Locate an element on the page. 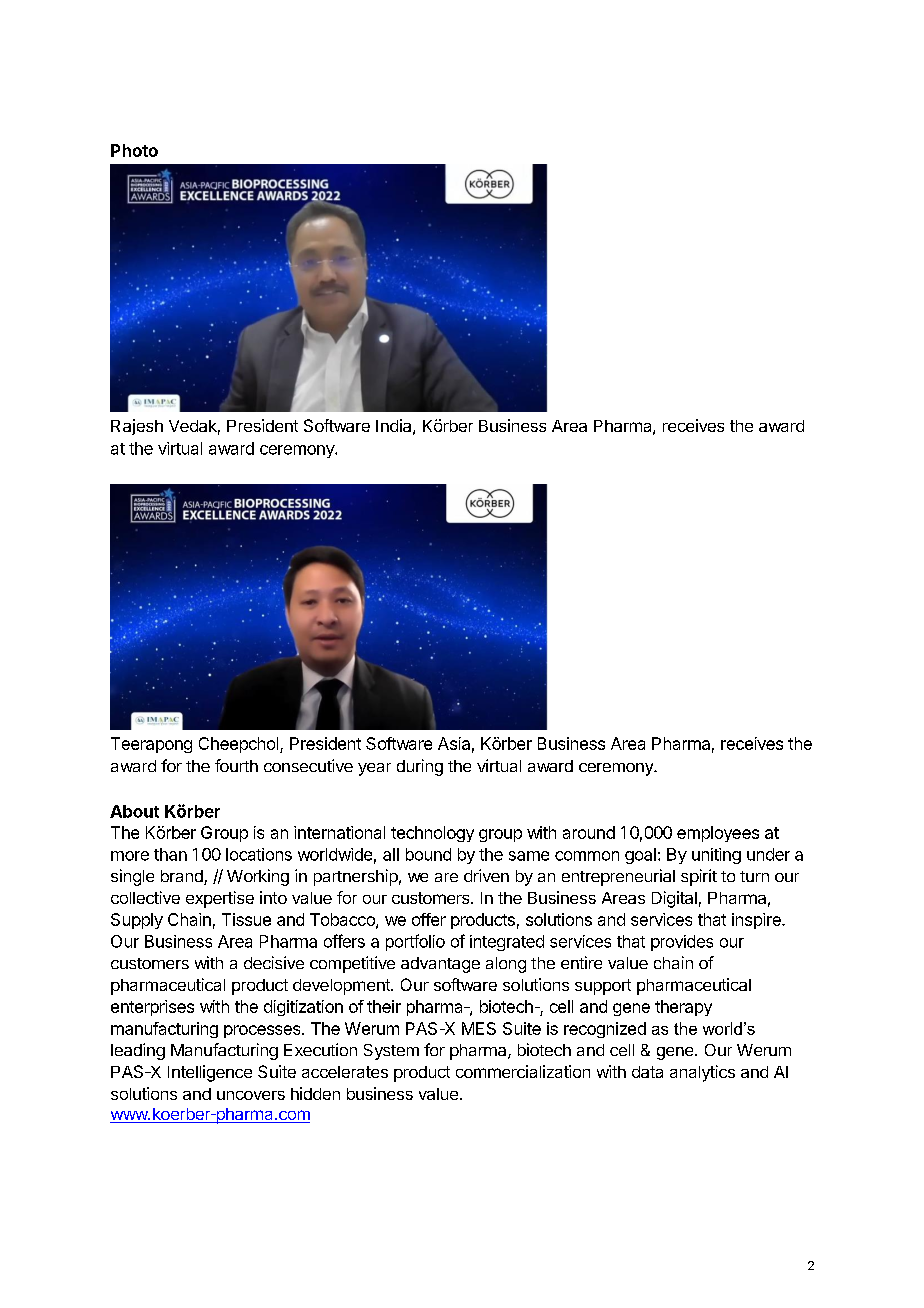  Intelligence is located at coordinates (210, 1073).
